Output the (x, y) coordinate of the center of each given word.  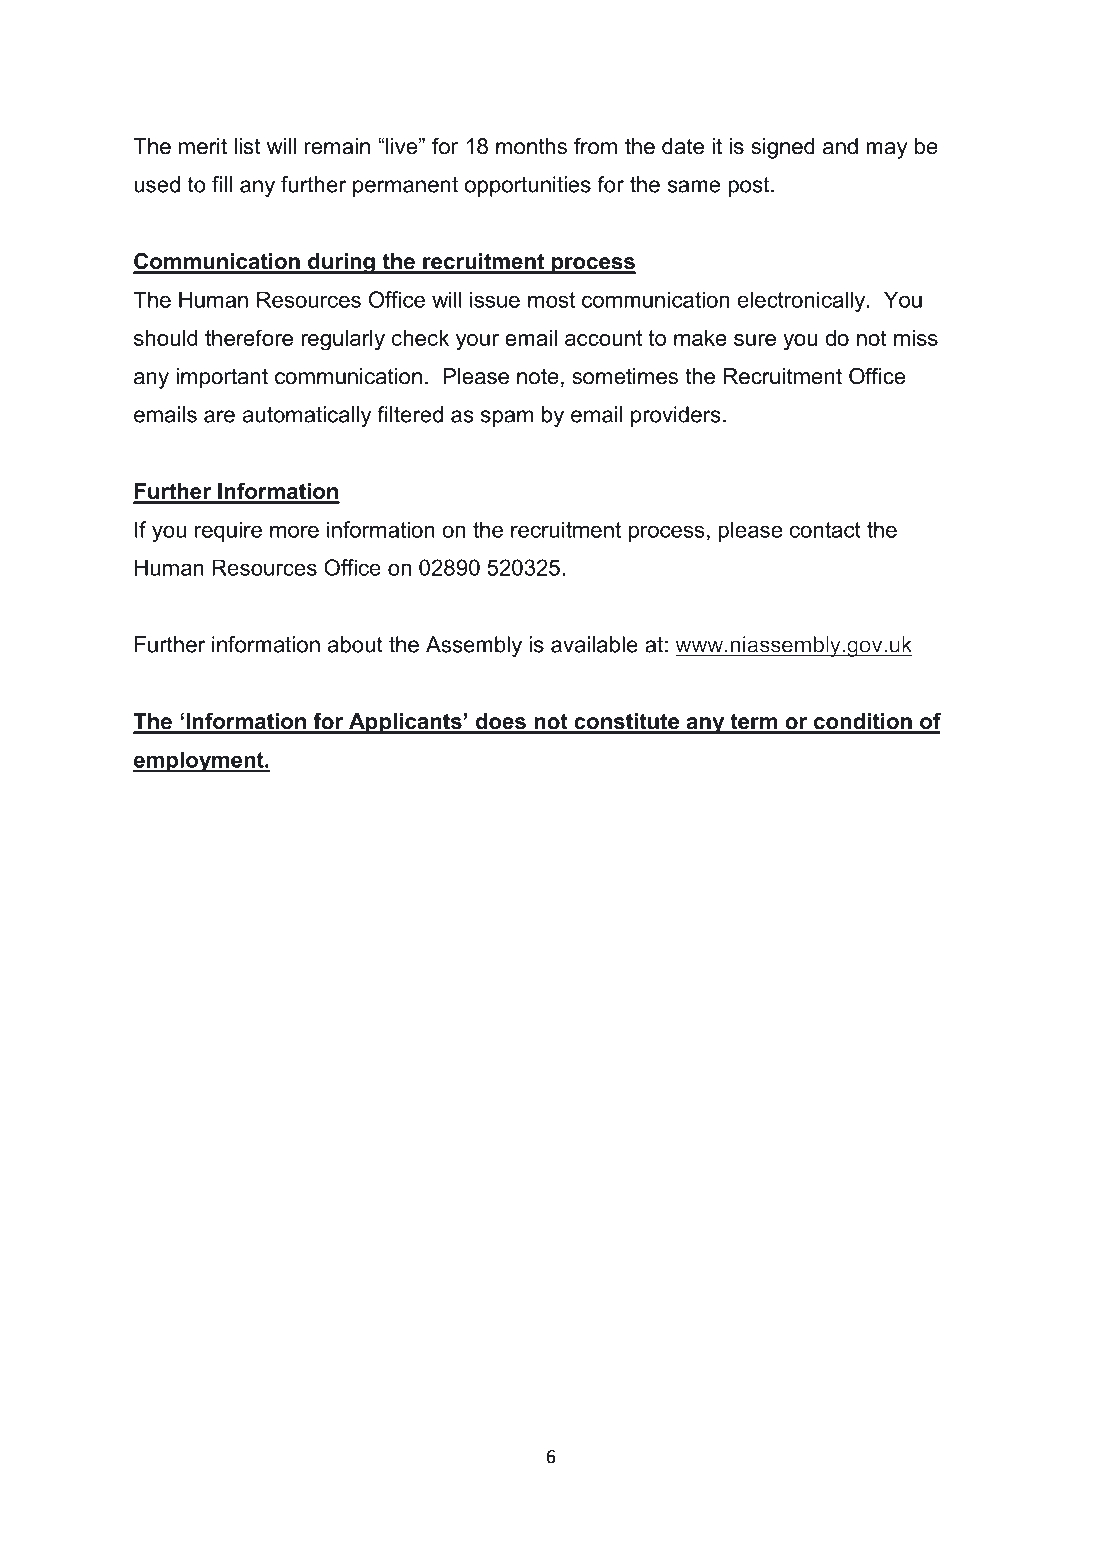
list (247, 146)
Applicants (405, 723)
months (531, 146)
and (840, 146)
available (594, 644)
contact (825, 530)
